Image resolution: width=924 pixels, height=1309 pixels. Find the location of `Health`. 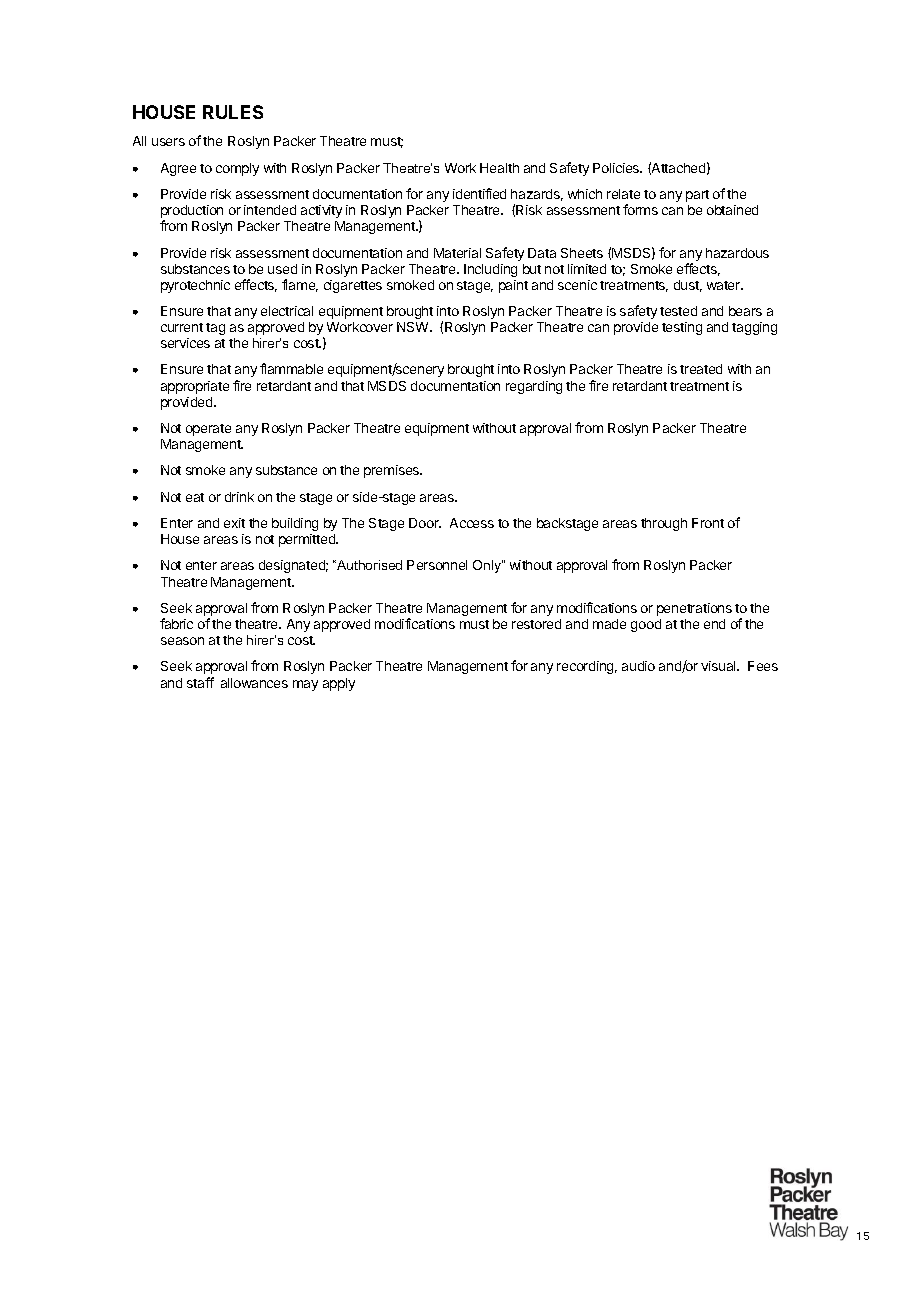

Health is located at coordinates (499, 168).
